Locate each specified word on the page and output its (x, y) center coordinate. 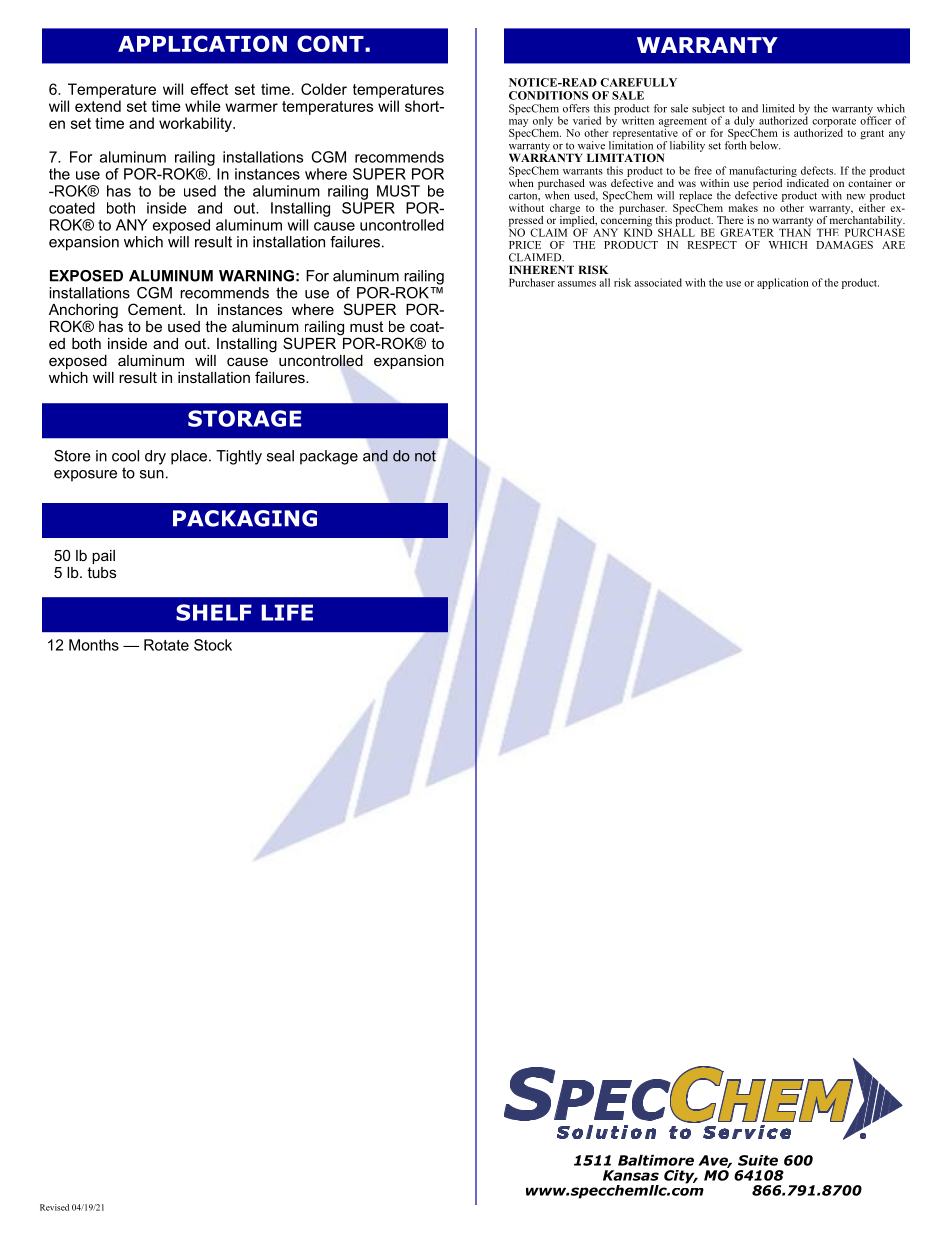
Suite (758, 1160)
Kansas (631, 1175)
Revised (54, 1207)
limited (778, 108)
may (518, 123)
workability (196, 124)
